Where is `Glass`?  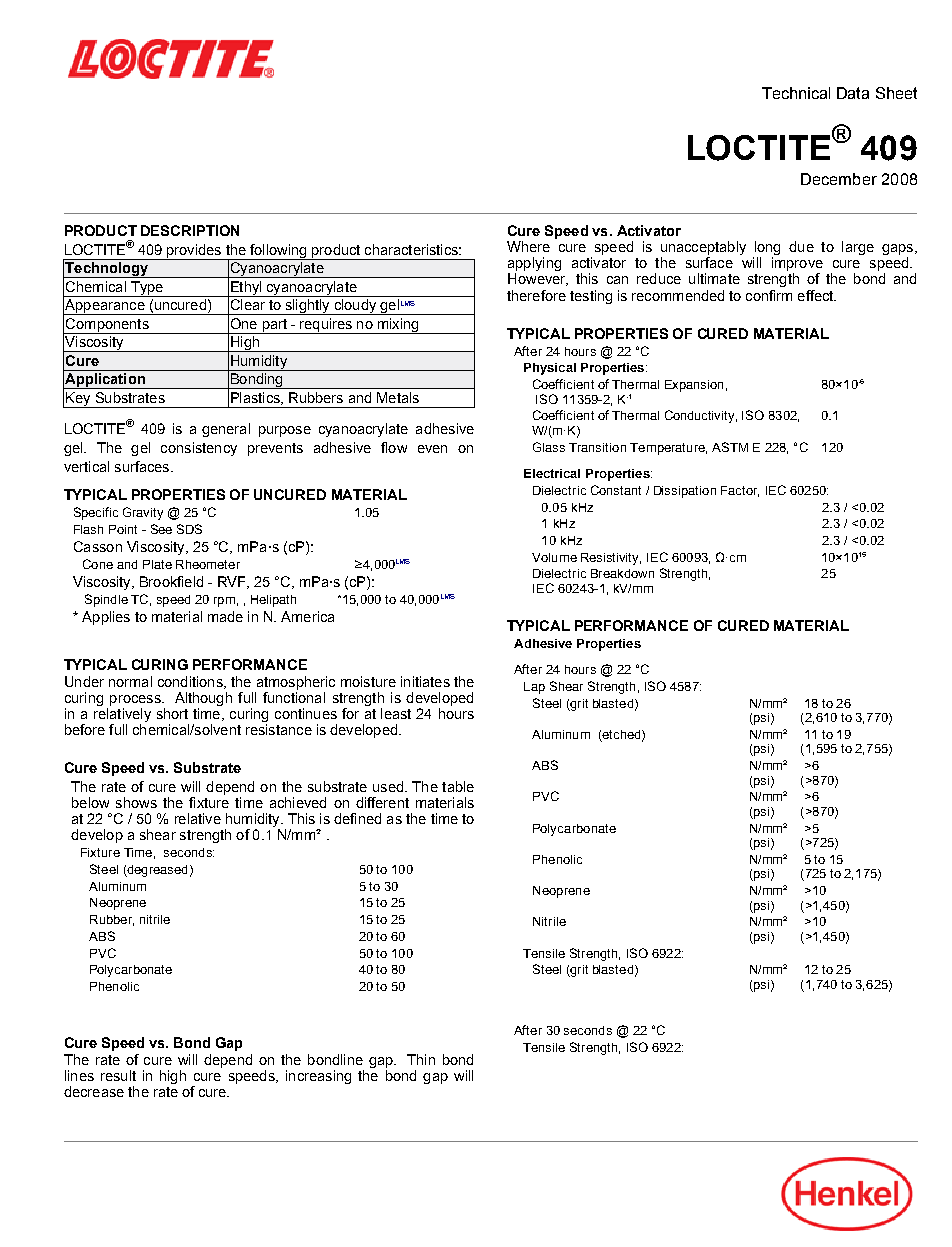
Glass is located at coordinates (549, 447).
